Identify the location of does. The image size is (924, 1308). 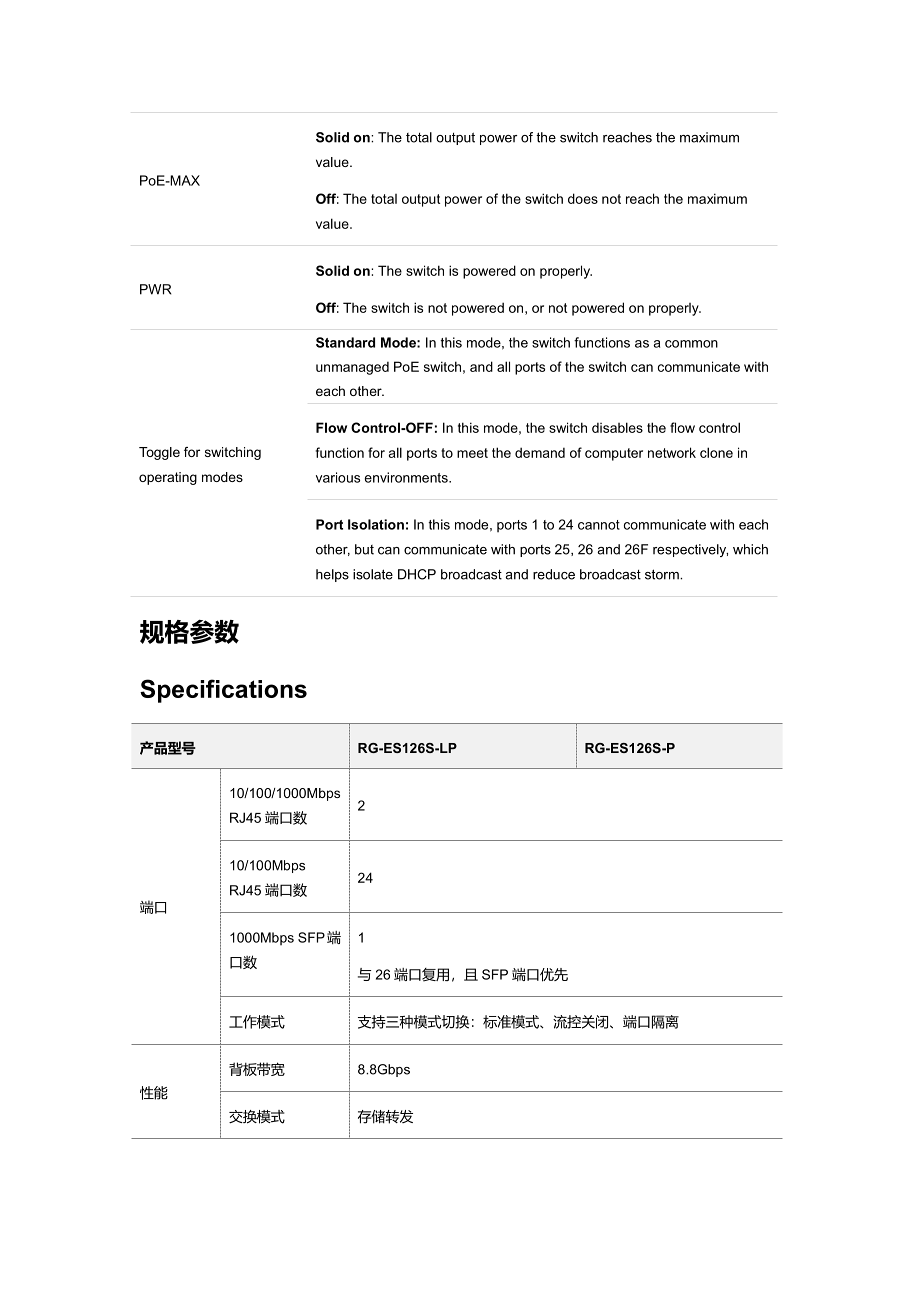
(583, 198).
